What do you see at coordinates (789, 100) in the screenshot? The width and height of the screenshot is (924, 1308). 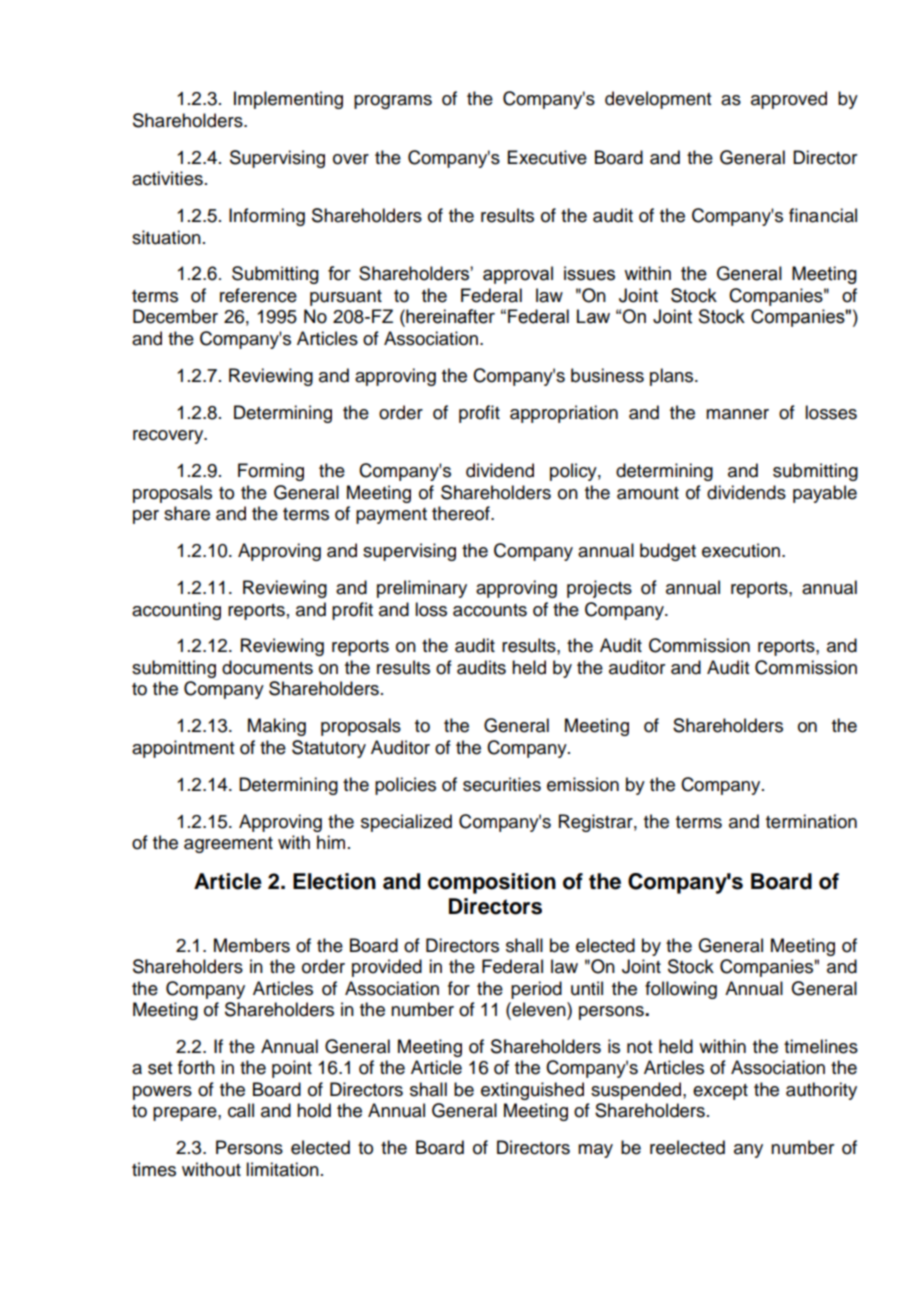 I see `approved` at bounding box center [789, 100].
